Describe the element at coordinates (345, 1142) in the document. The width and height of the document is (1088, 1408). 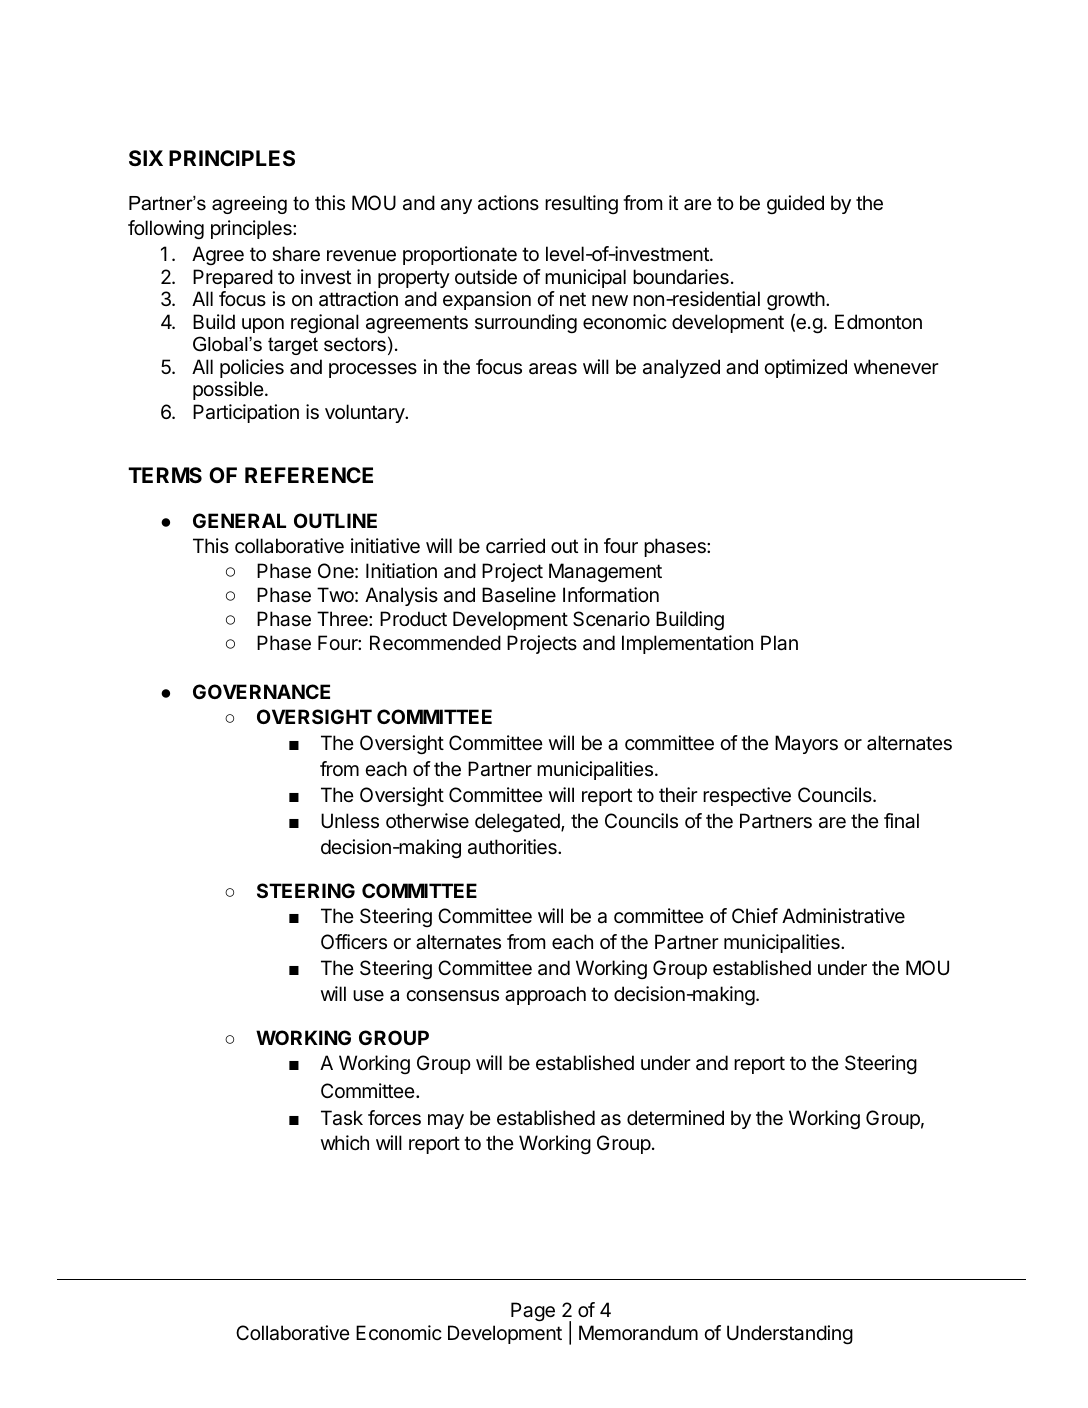
I see `which` at that location.
